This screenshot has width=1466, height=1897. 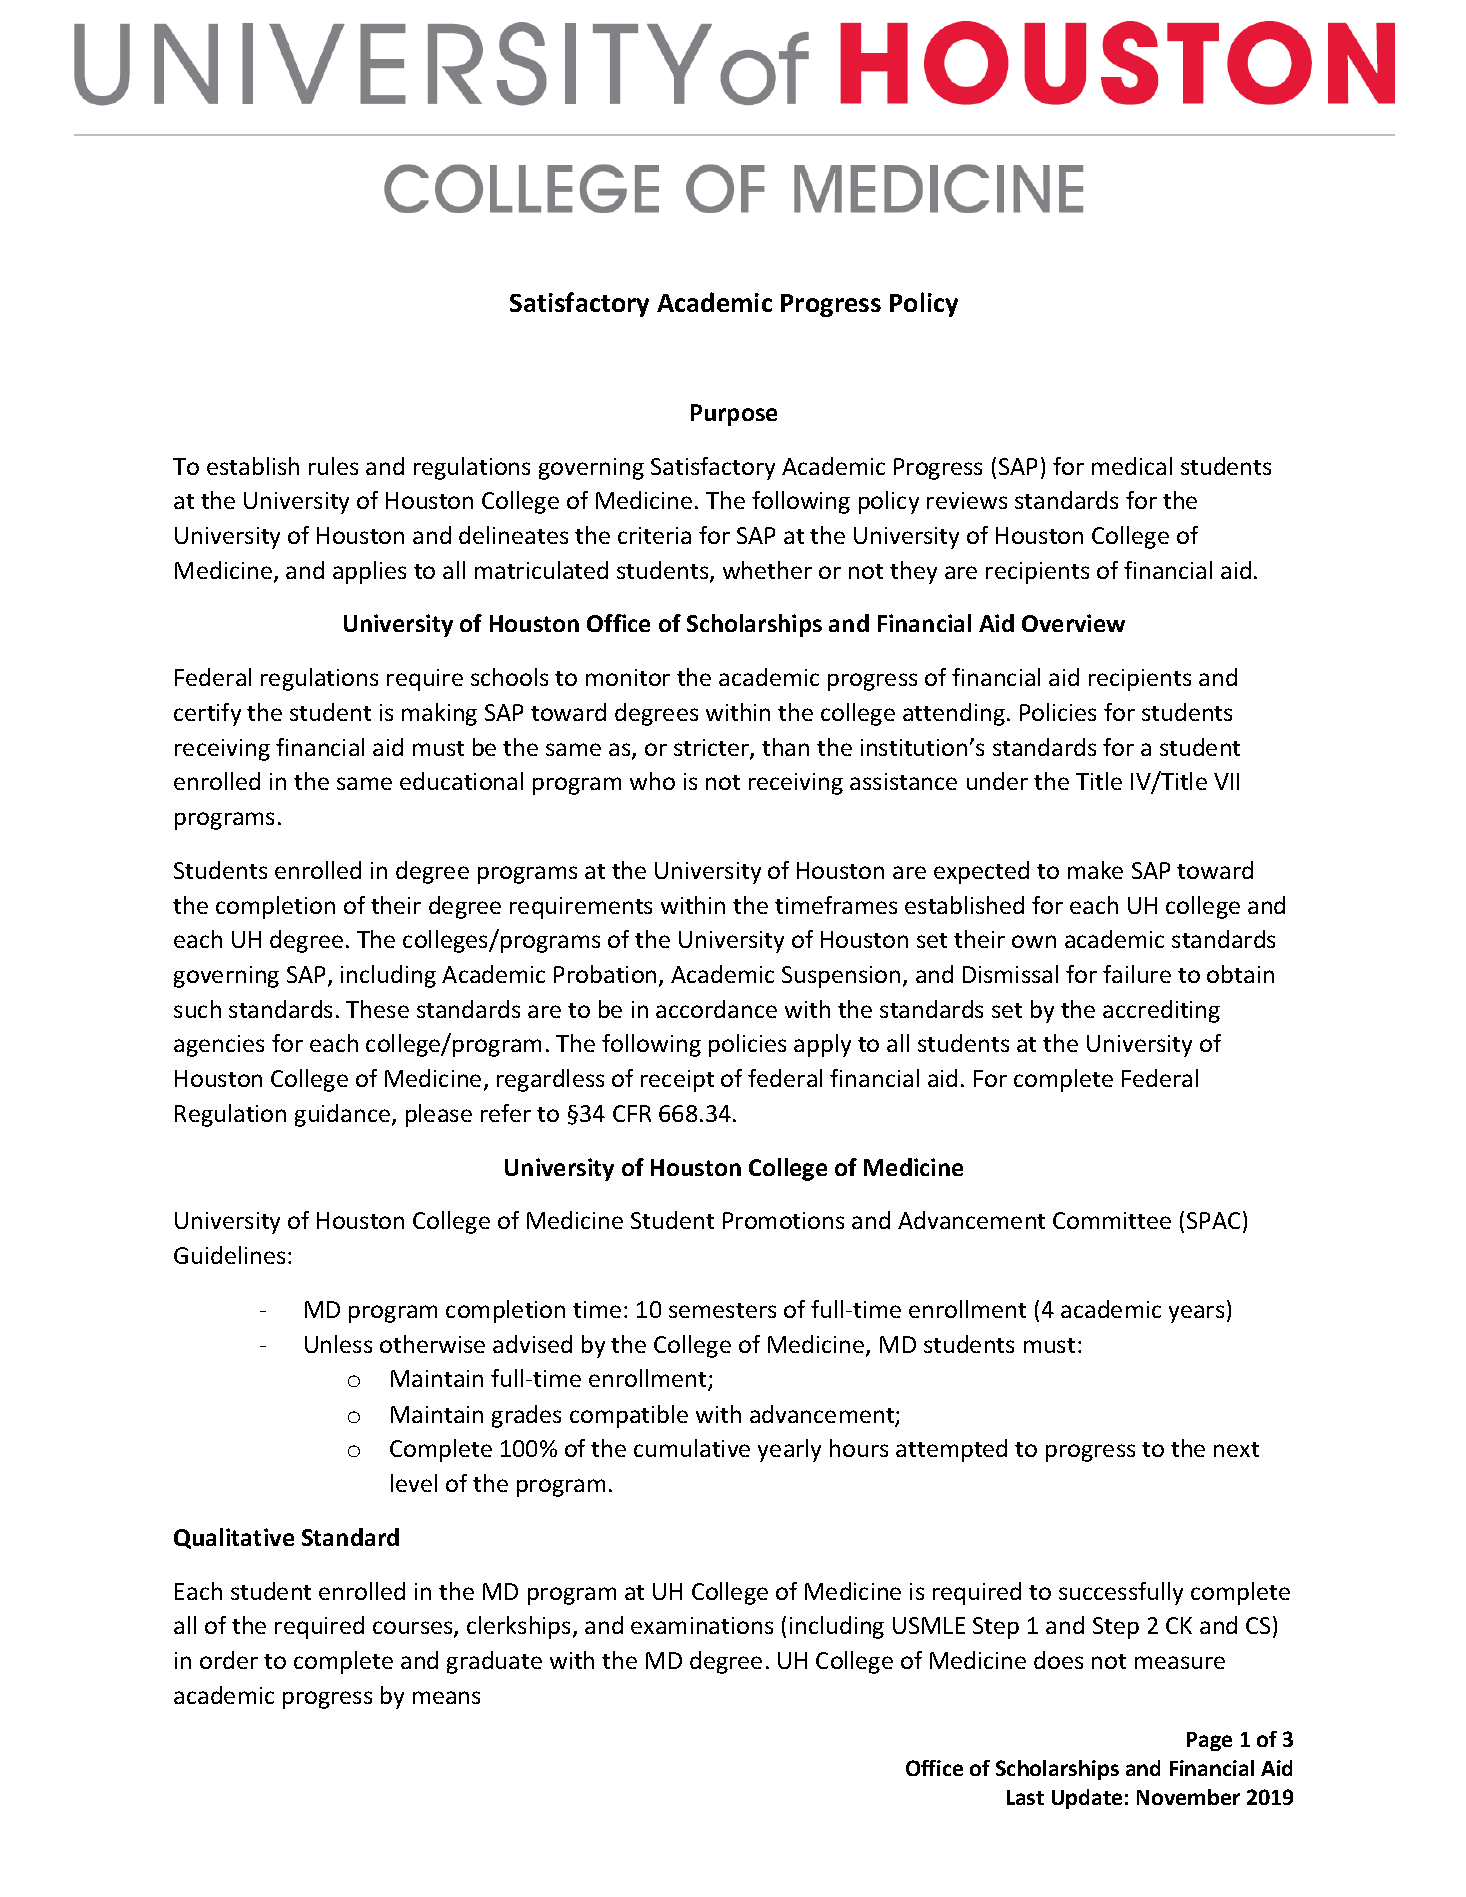 What do you see at coordinates (1112, 1220) in the screenshot?
I see `Committee` at bounding box center [1112, 1220].
